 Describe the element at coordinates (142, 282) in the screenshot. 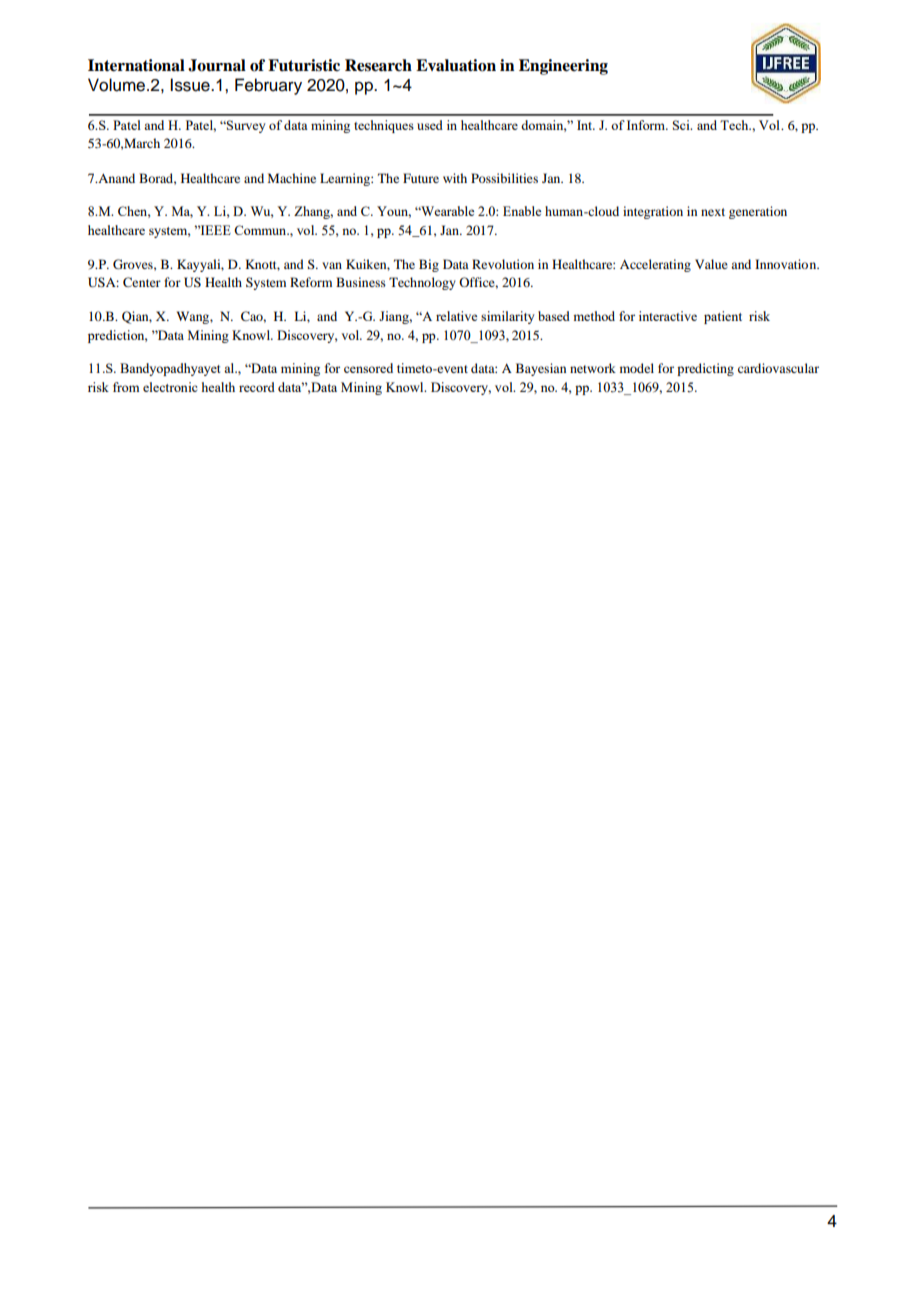

I see `Center` at that location.
